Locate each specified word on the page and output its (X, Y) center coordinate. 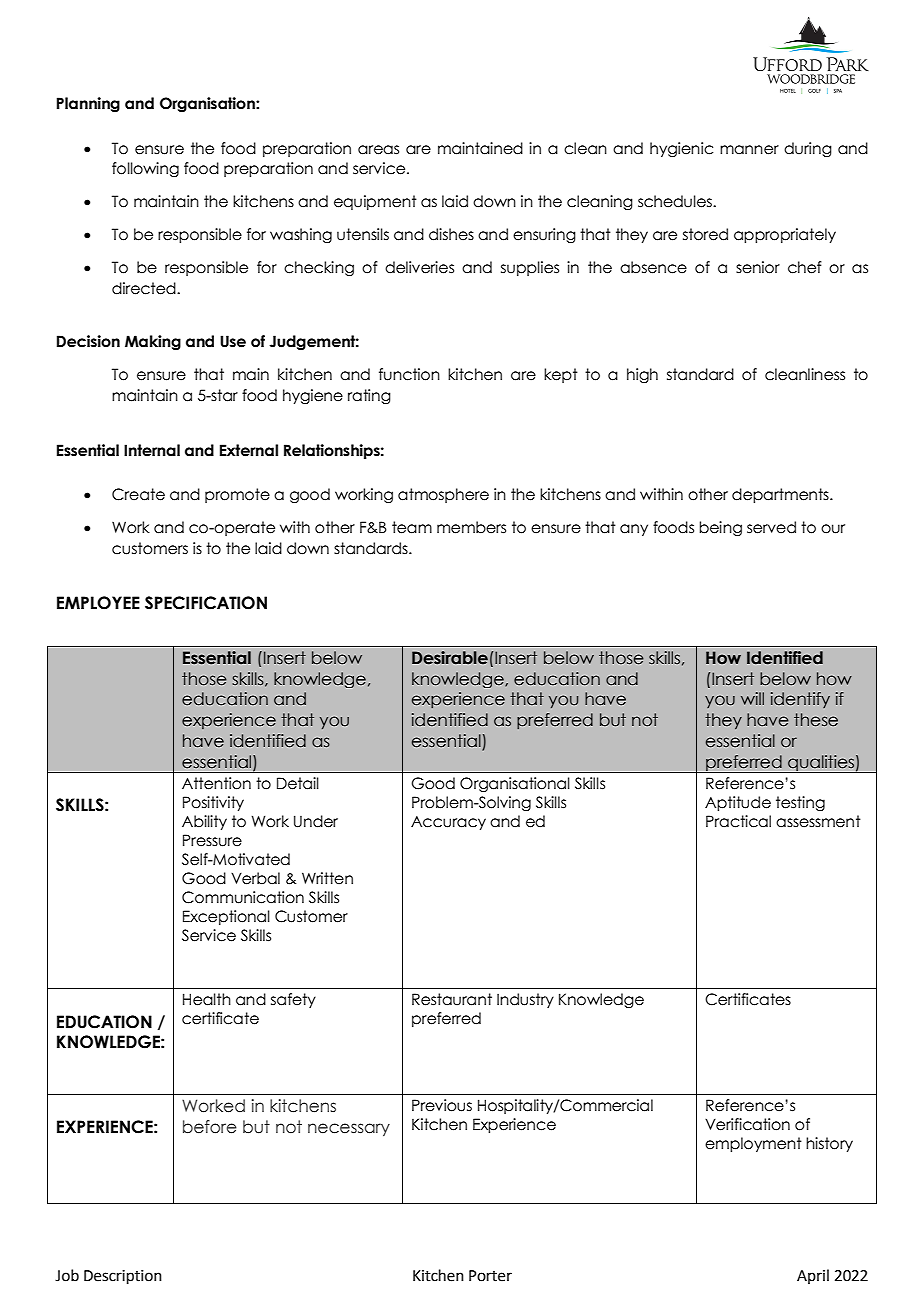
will (752, 698)
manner (749, 150)
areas (378, 150)
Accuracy (448, 823)
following (145, 169)
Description (123, 1277)
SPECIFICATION (206, 603)
